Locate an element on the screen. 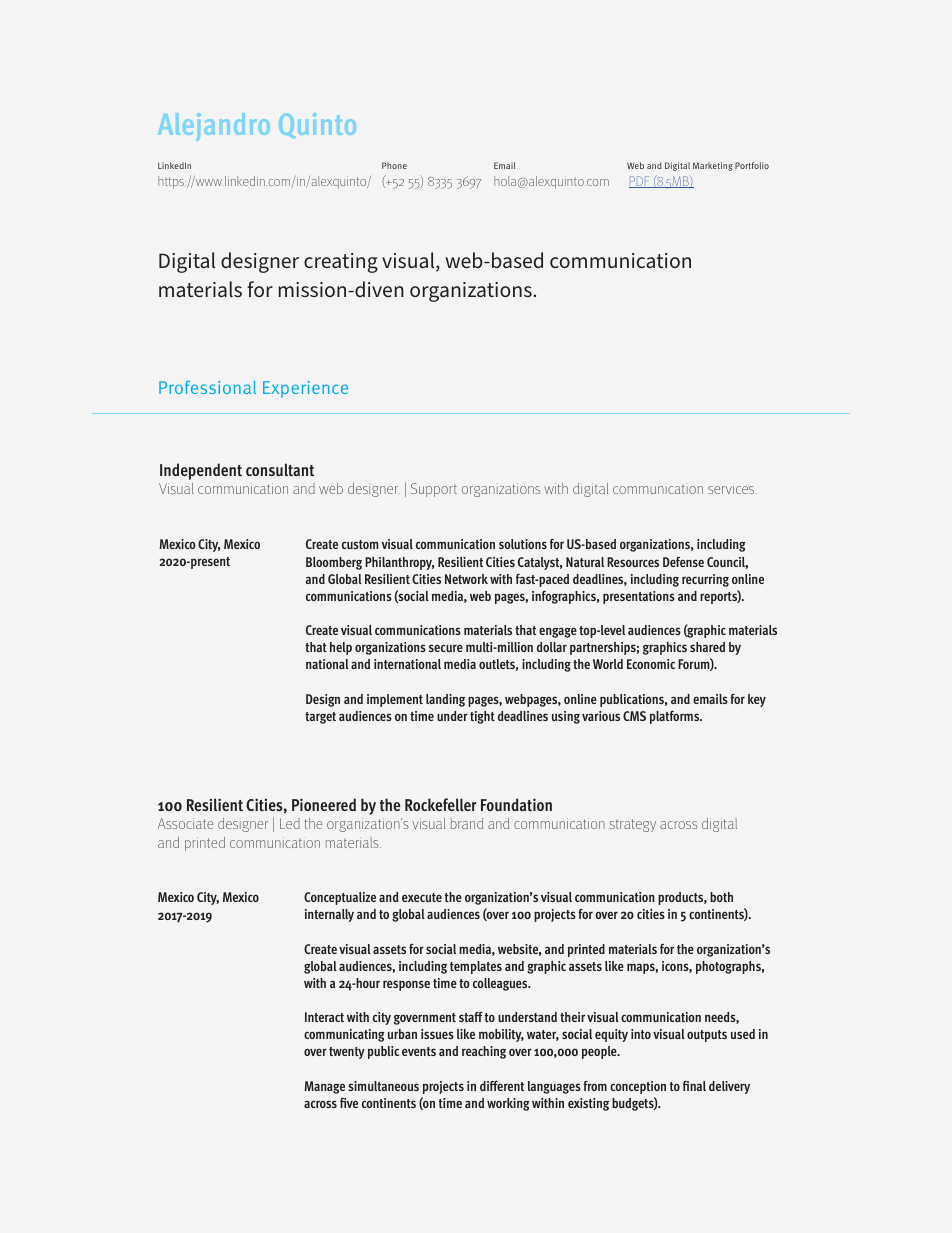 The image size is (952, 1233). creating is located at coordinates (341, 263).
